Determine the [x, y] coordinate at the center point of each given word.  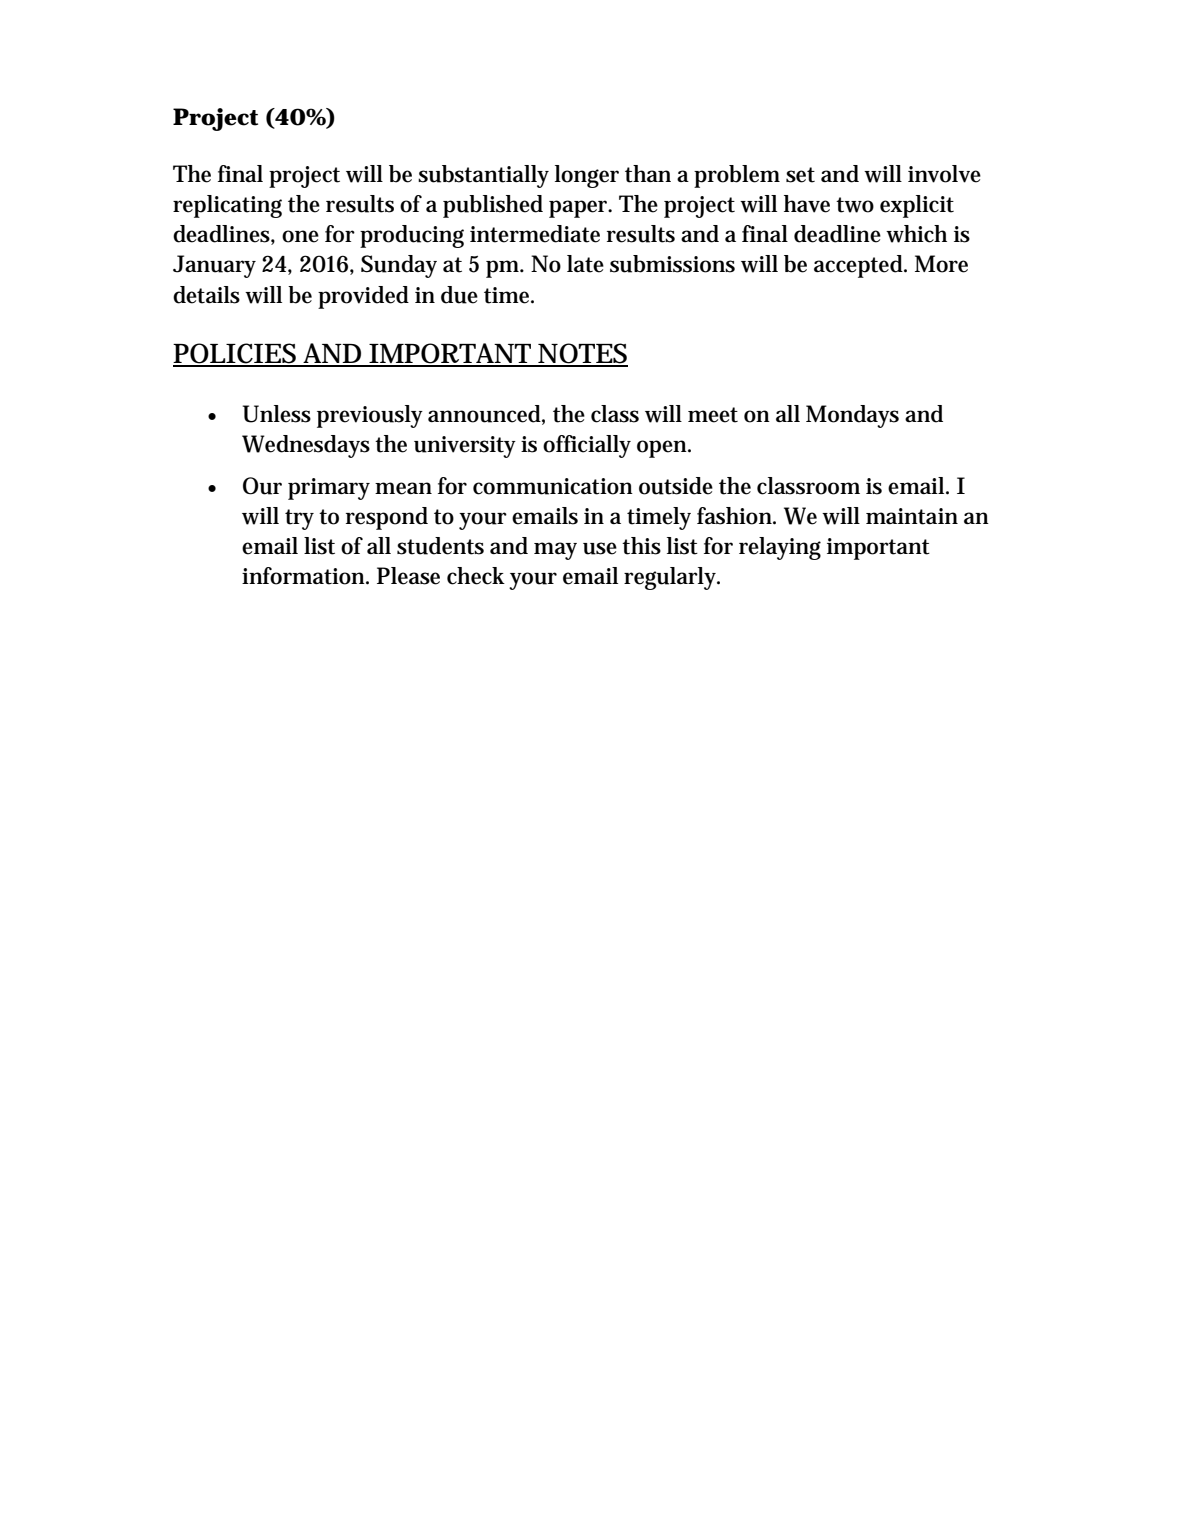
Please [408, 576]
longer [587, 176]
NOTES [582, 354]
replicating [227, 206]
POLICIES [236, 354]
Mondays [852, 416]
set [800, 175]
